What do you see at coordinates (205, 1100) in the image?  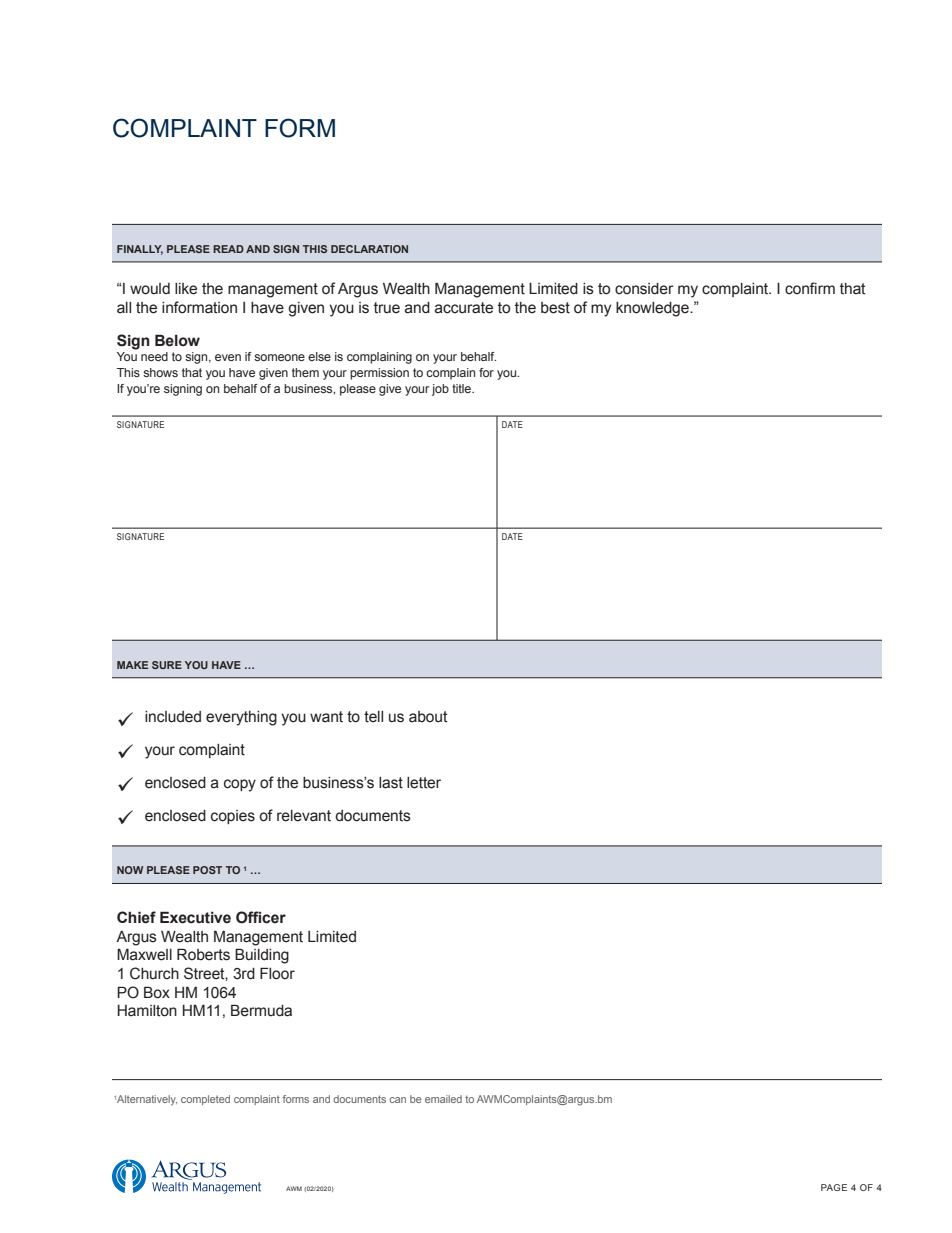 I see `completed` at bounding box center [205, 1100].
